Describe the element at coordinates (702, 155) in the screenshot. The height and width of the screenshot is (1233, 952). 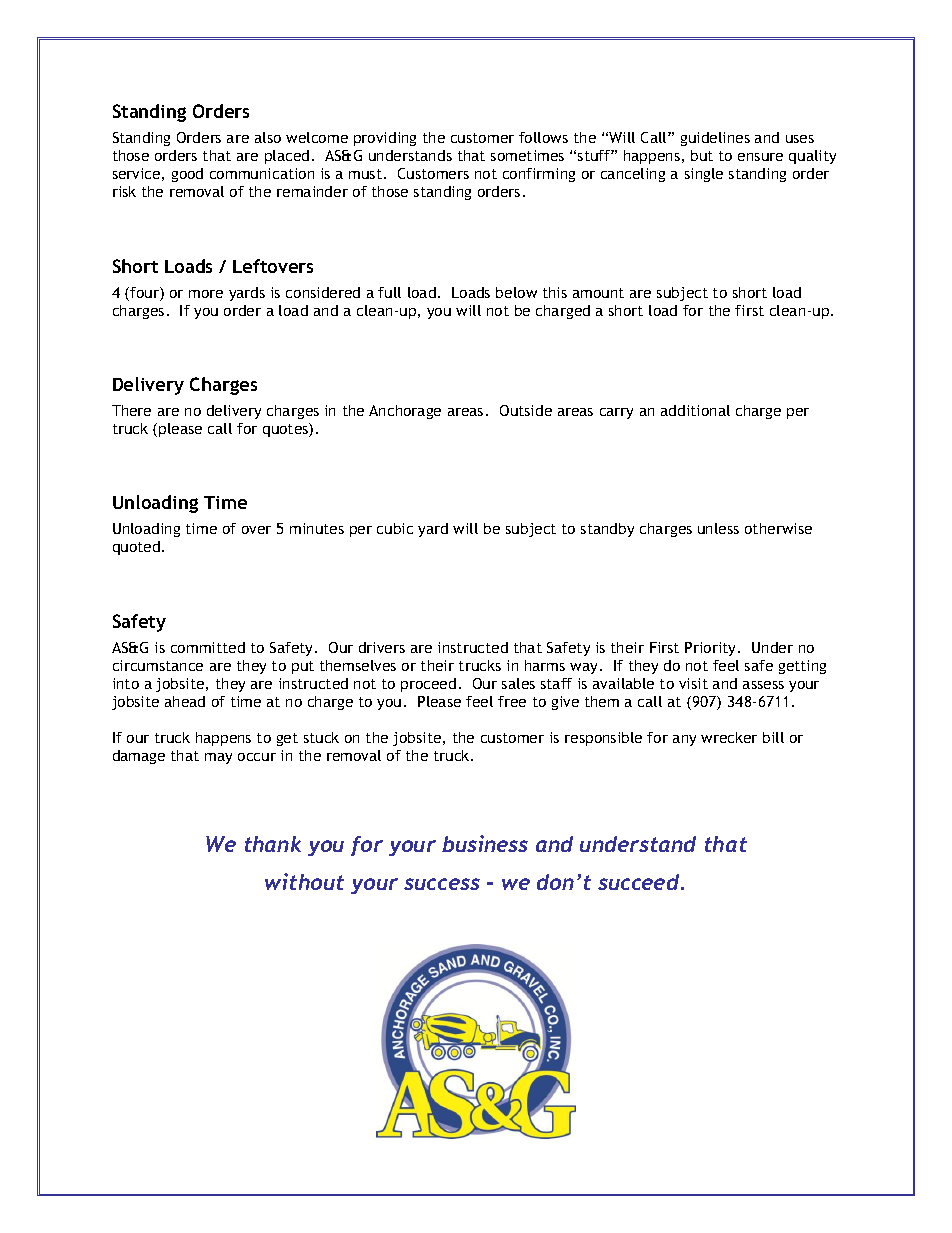
I see `but` at that location.
